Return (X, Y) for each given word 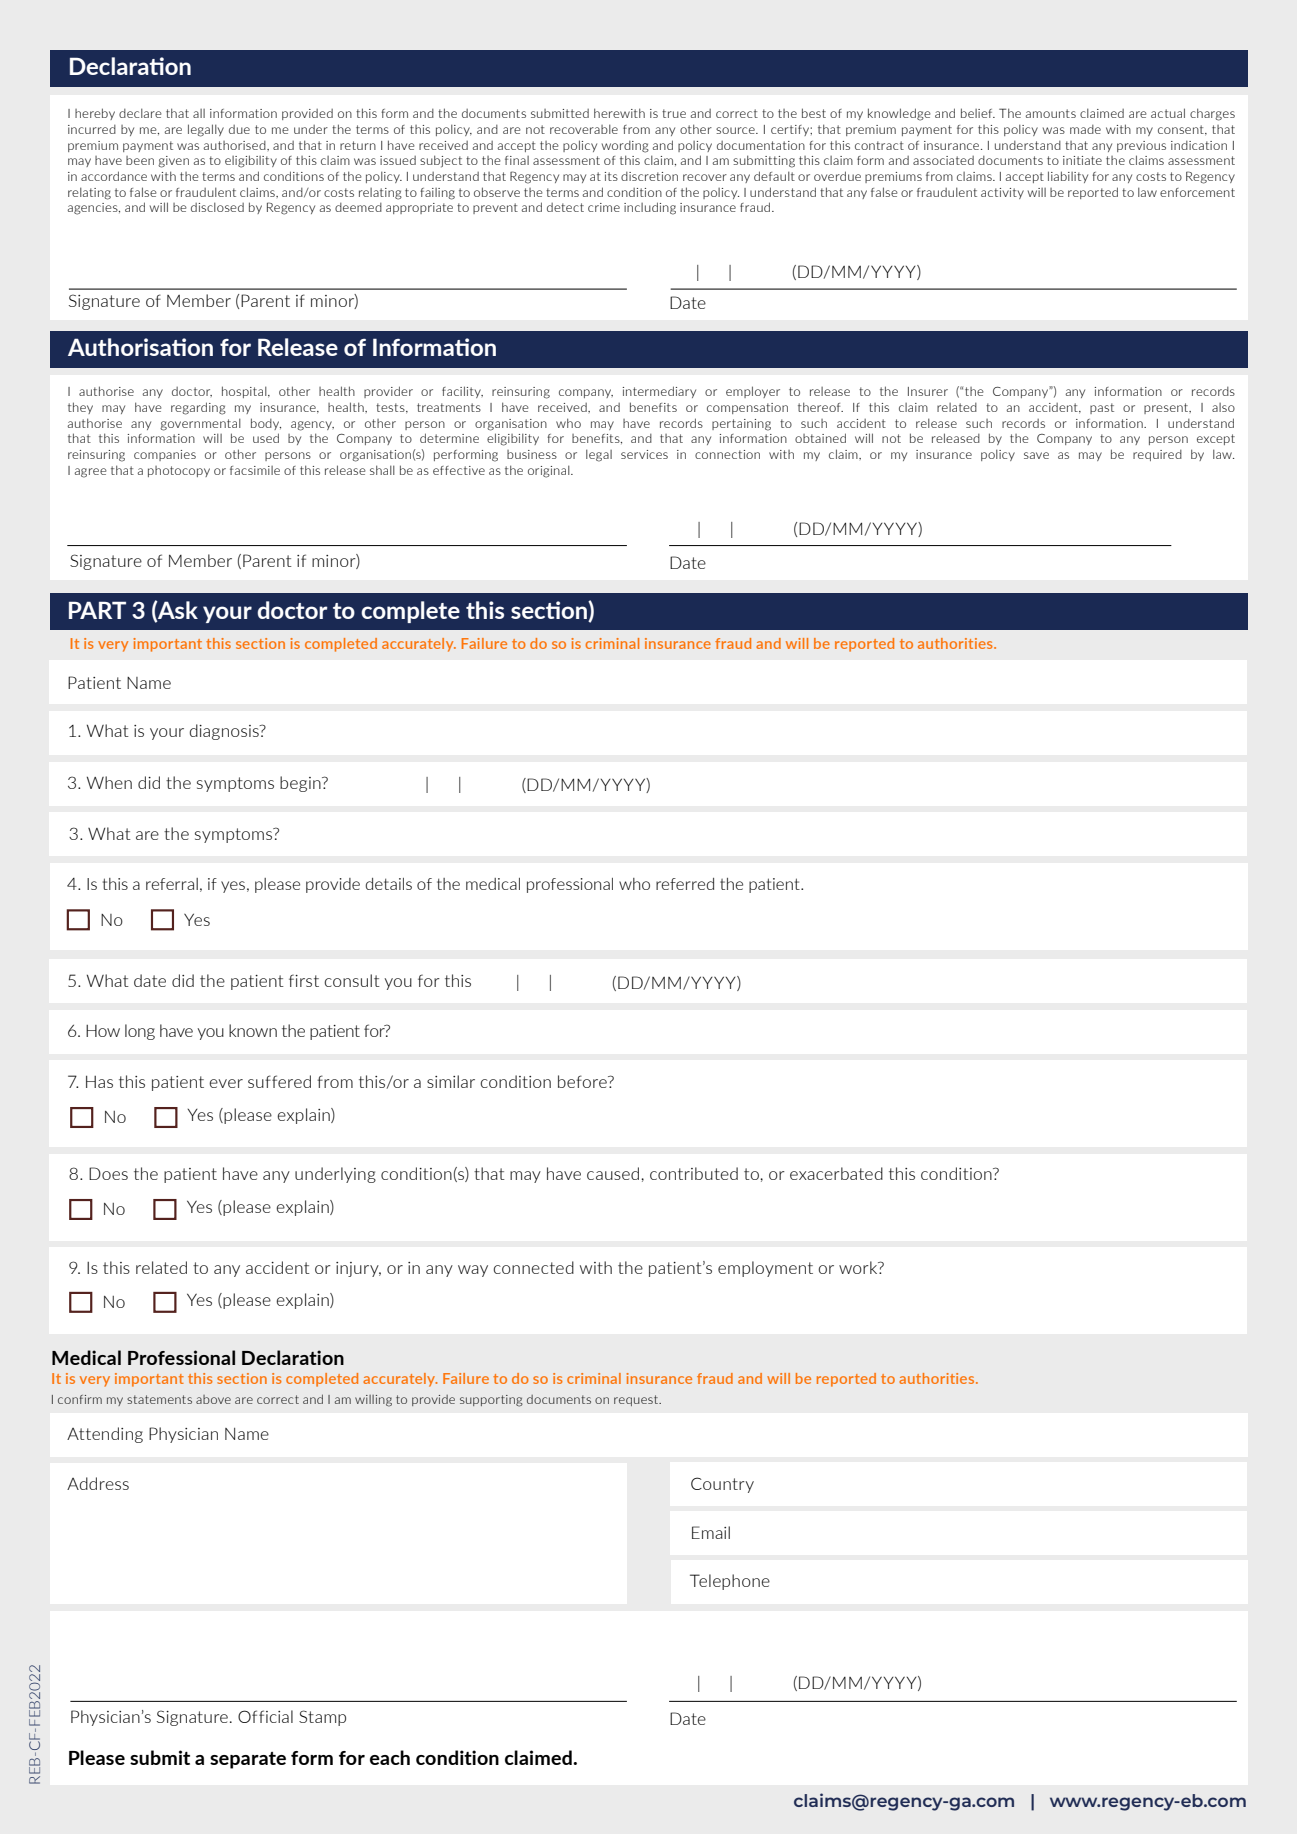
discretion (649, 176)
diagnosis (225, 732)
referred (685, 884)
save (1036, 455)
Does (108, 1173)
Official (265, 1716)
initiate (1082, 160)
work (859, 1267)
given (173, 162)
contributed (694, 1173)
